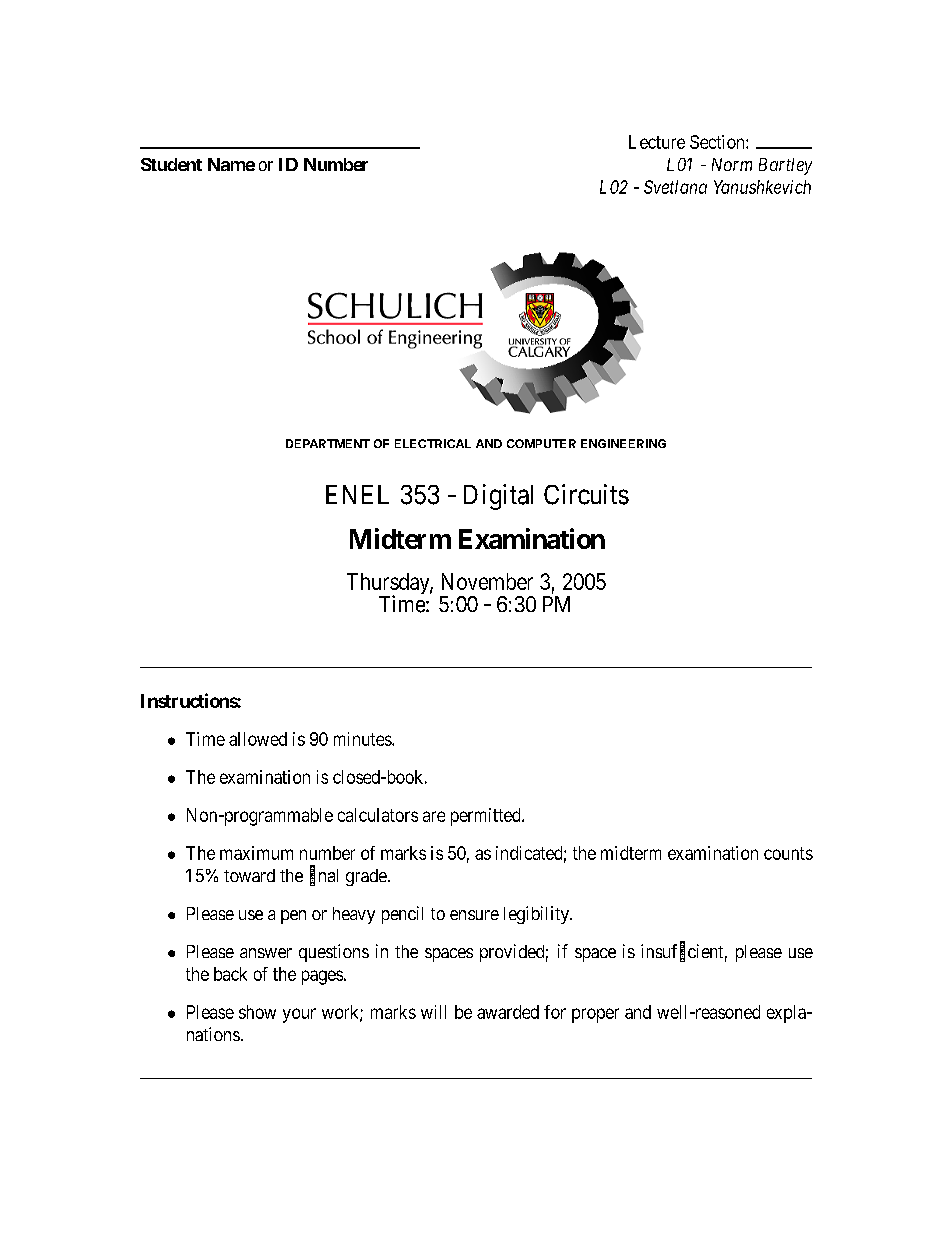  Describe the element at coordinates (230, 974) in the screenshot. I see `back` at that location.
